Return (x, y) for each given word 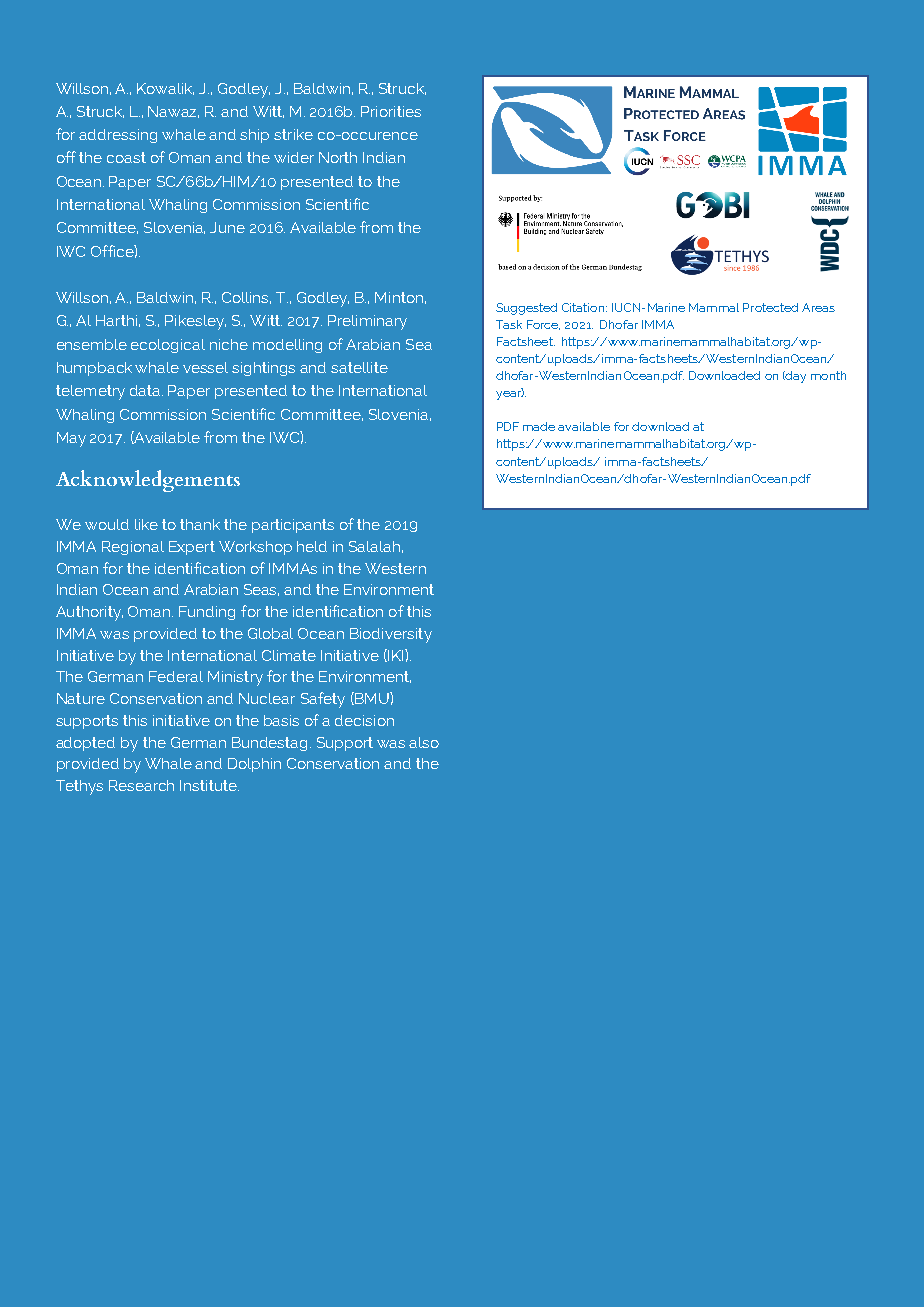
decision (364, 720)
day (795, 377)
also (424, 742)
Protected (770, 307)
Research (141, 785)
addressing (118, 136)
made (539, 426)
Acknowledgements (148, 481)
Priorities (391, 111)
